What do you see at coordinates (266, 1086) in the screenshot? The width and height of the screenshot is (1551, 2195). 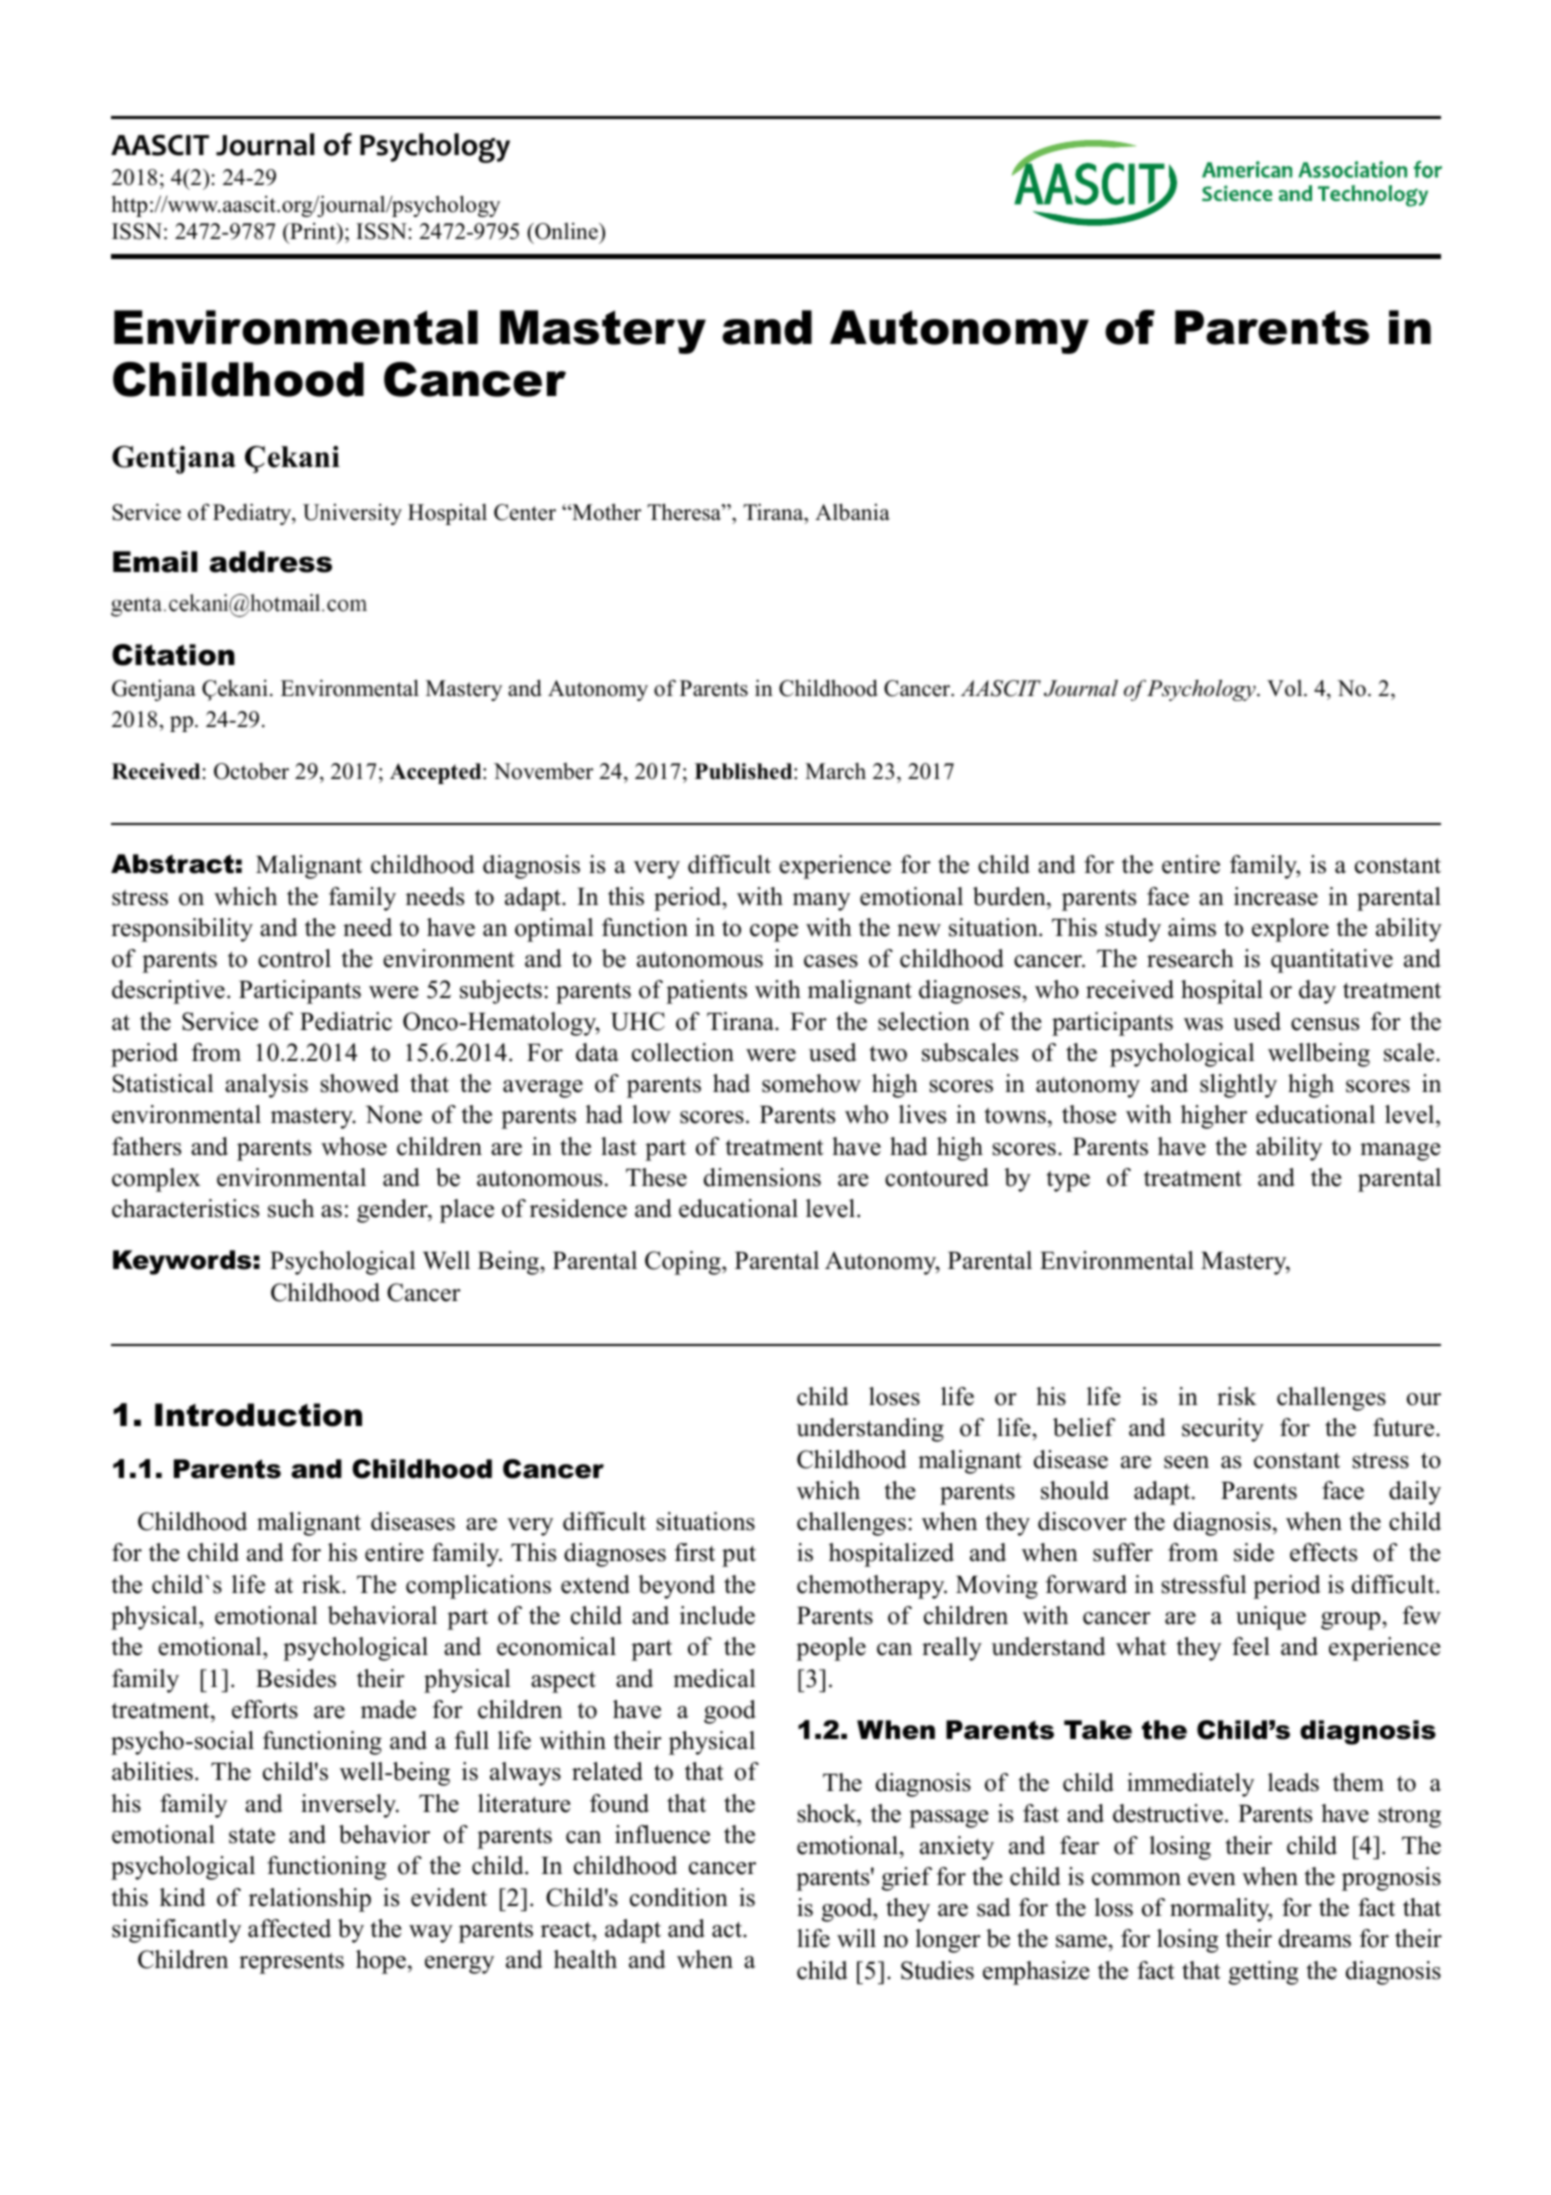 I see `analysis` at bounding box center [266, 1086].
